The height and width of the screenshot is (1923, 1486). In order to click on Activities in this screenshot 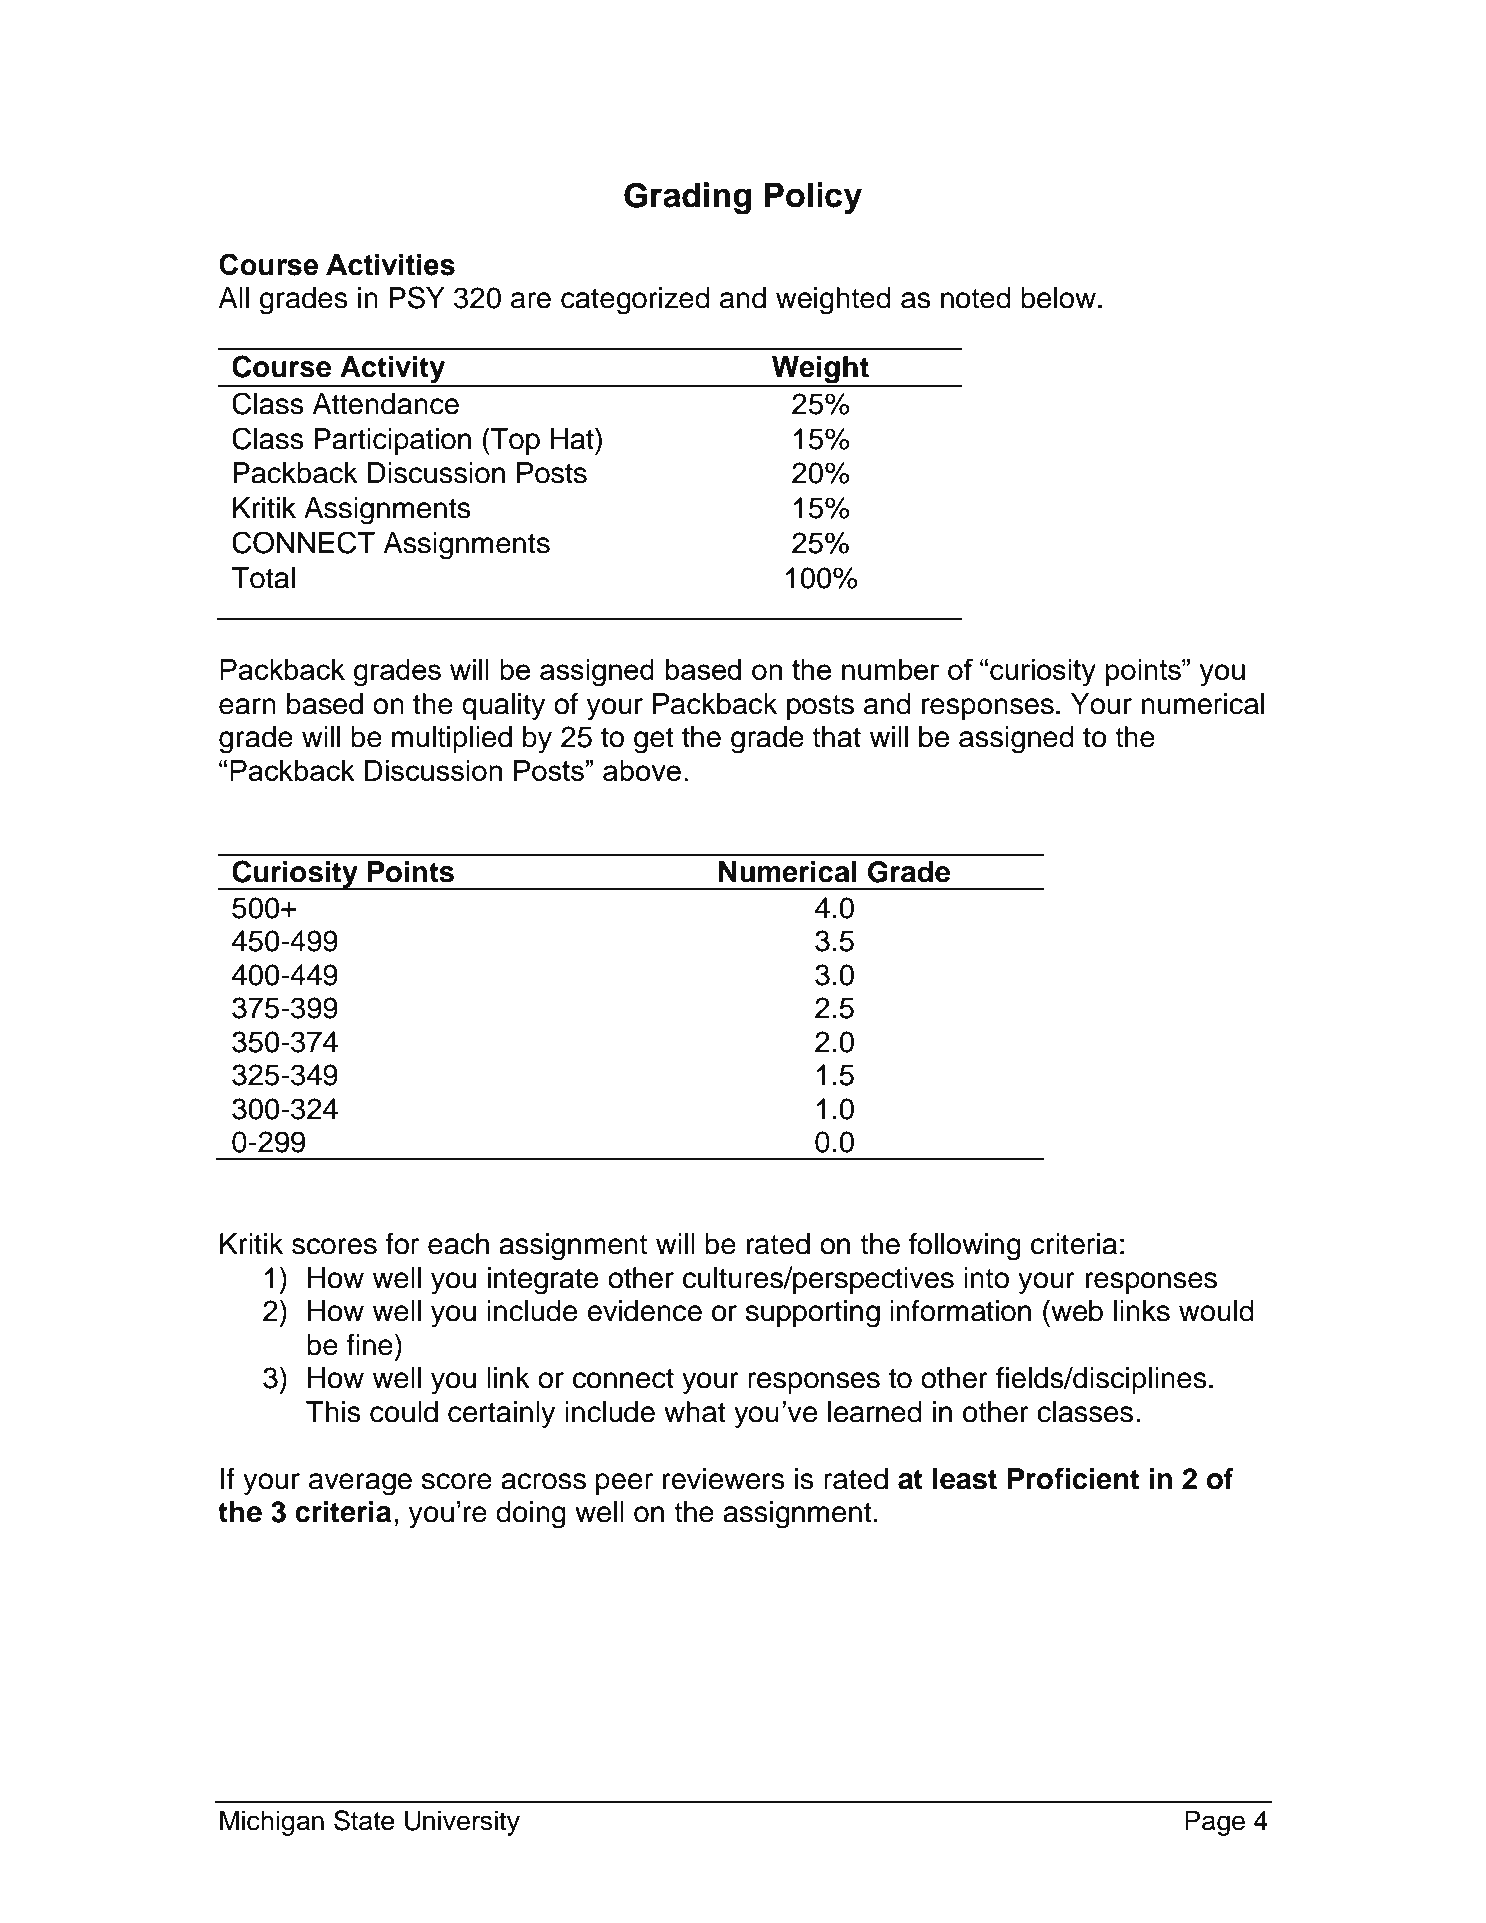, I will do `click(390, 265)`.
